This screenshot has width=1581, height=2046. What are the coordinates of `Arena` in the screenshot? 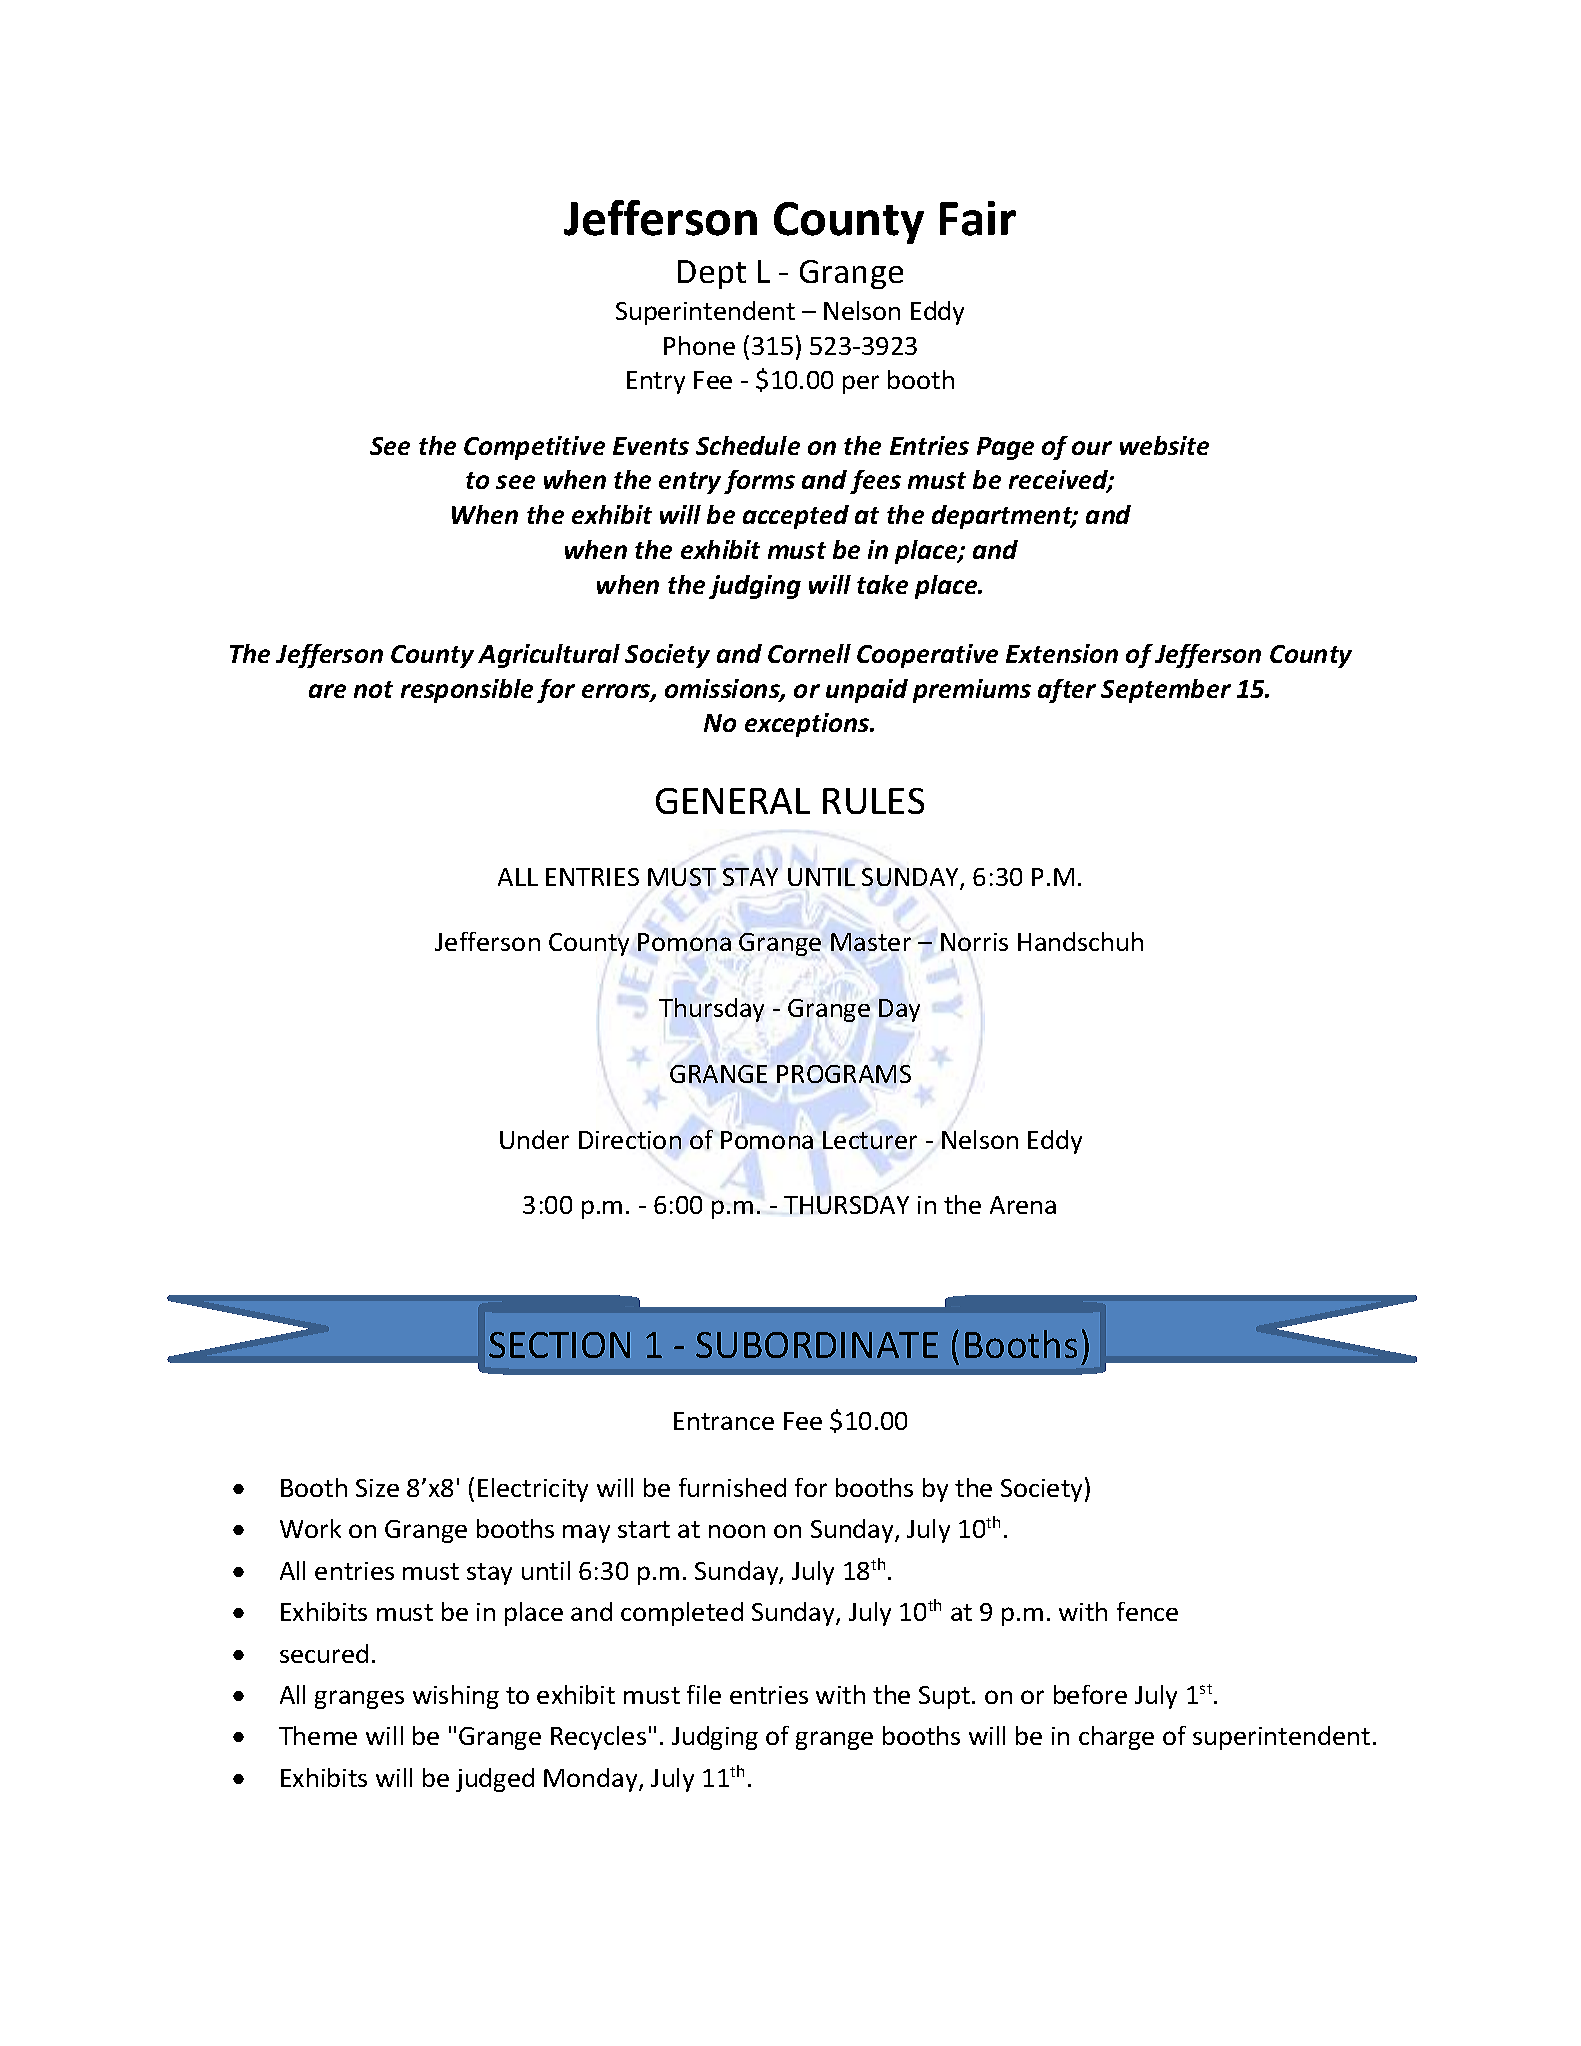 It's located at (1023, 1205).
